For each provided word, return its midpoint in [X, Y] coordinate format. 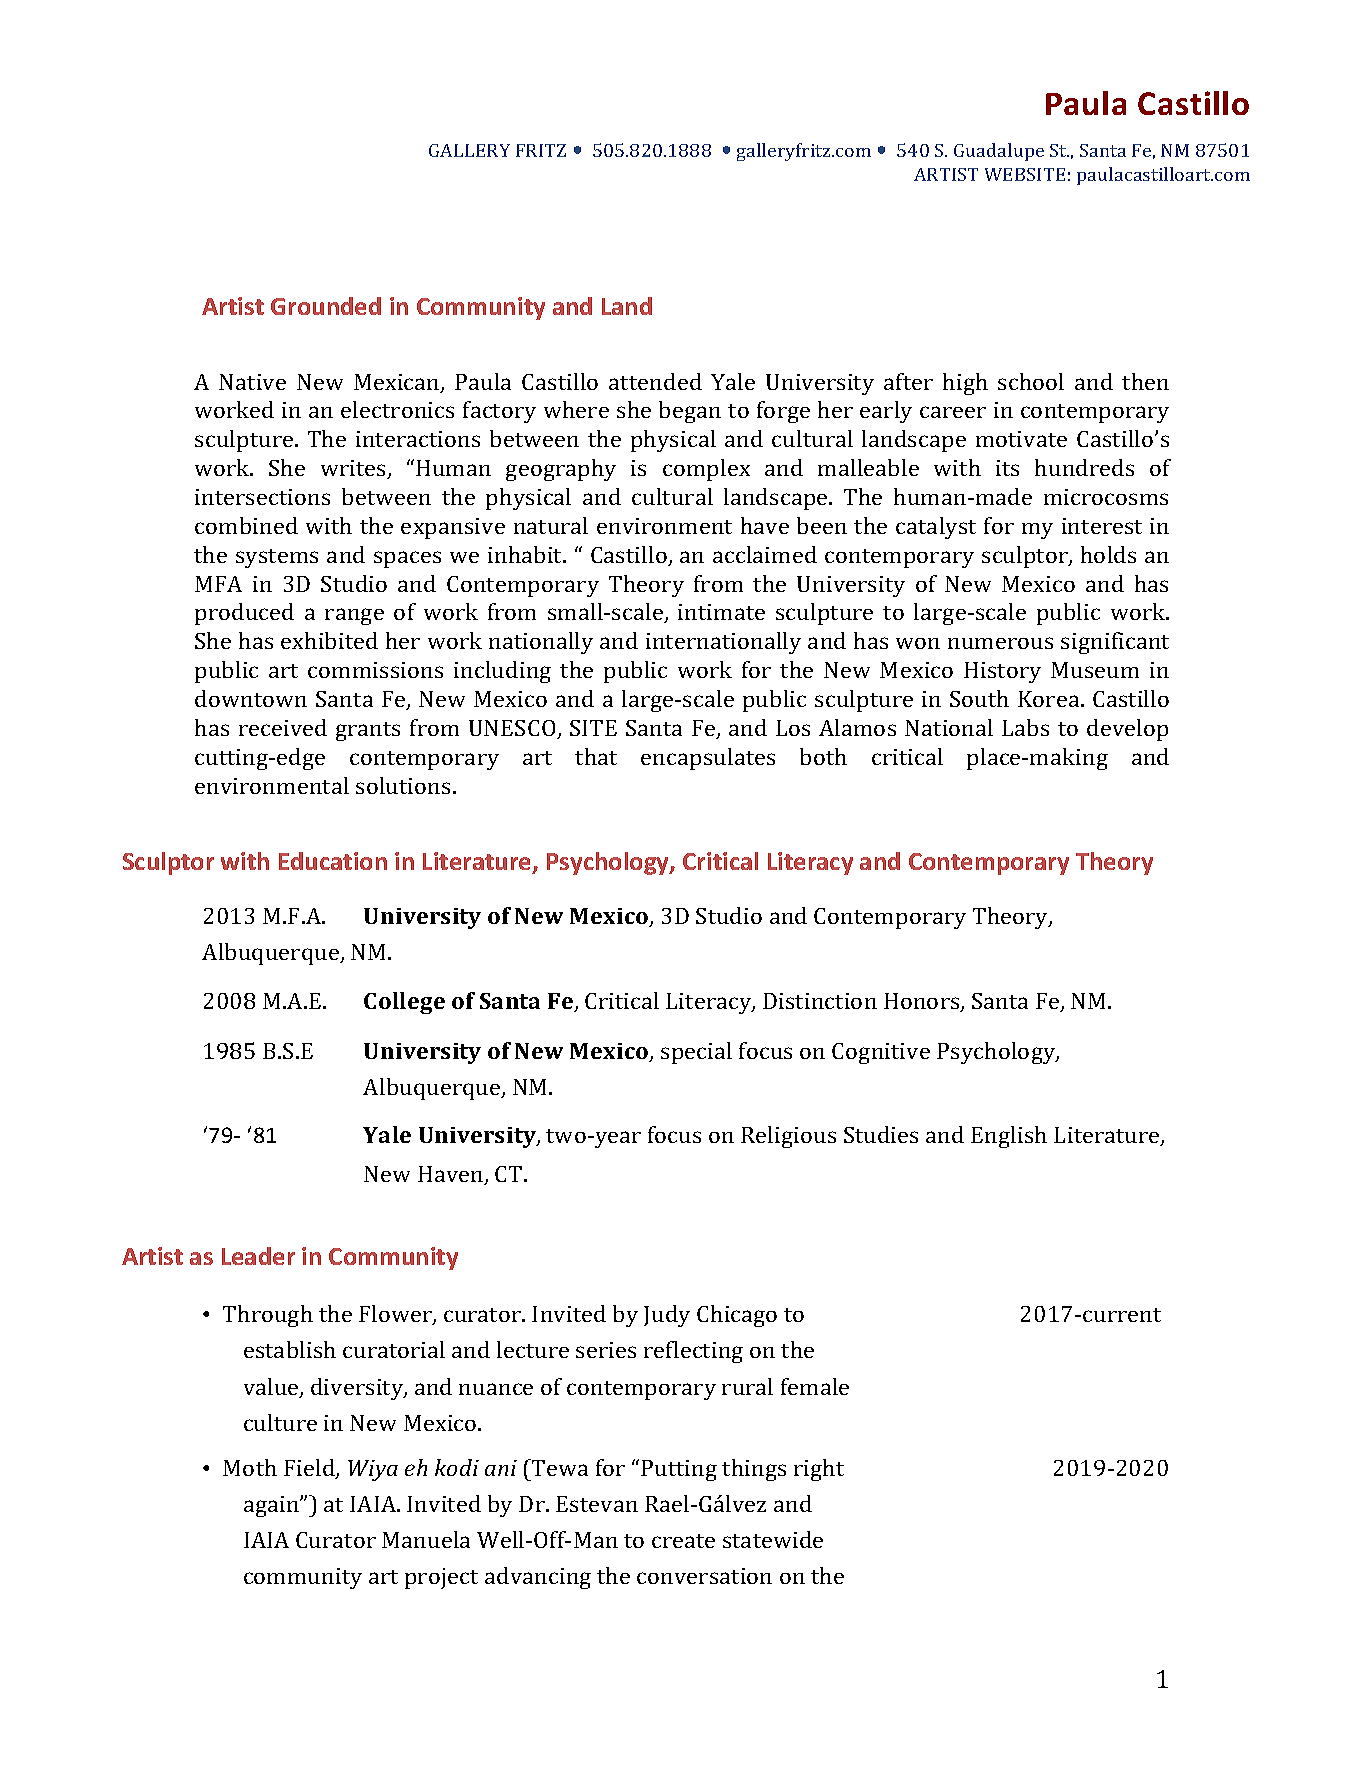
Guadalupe [999, 152]
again [272, 1506]
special [696, 1053]
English [1009, 1137]
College [404, 1003]
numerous [1000, 643]
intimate [721, 612]
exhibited [329, 640]
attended [655, 381]
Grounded [326, 306]
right [819, 1470]
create [683, 1541]
